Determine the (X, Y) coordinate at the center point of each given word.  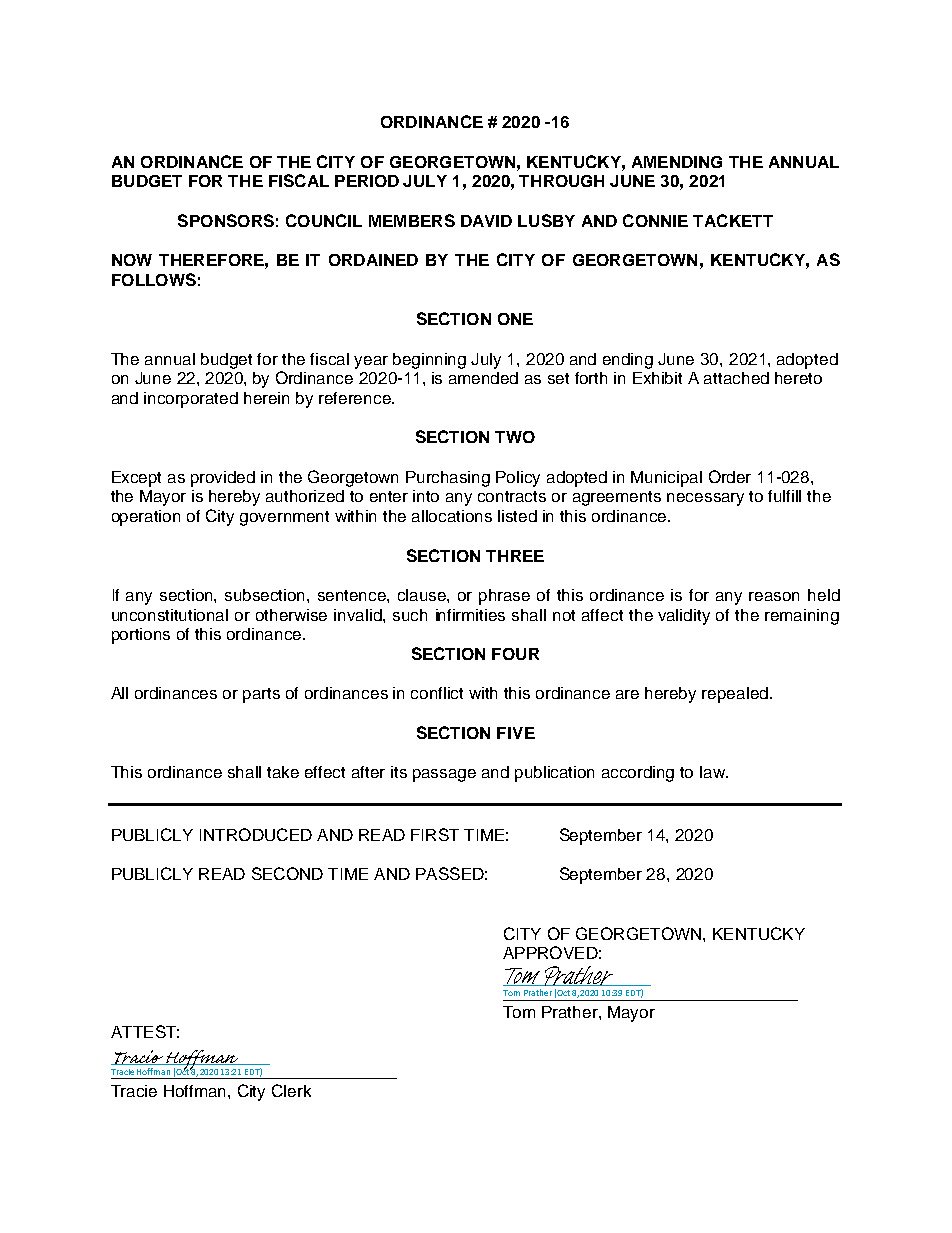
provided (223, 479)
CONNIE (655, 220)
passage (444, 775)
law (714, 772)
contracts (512, 496)
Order (730, 476)
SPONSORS (226, 220)
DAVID (486, 221)
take (283, 772)
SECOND (287, 873)
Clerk (291, 1090)
